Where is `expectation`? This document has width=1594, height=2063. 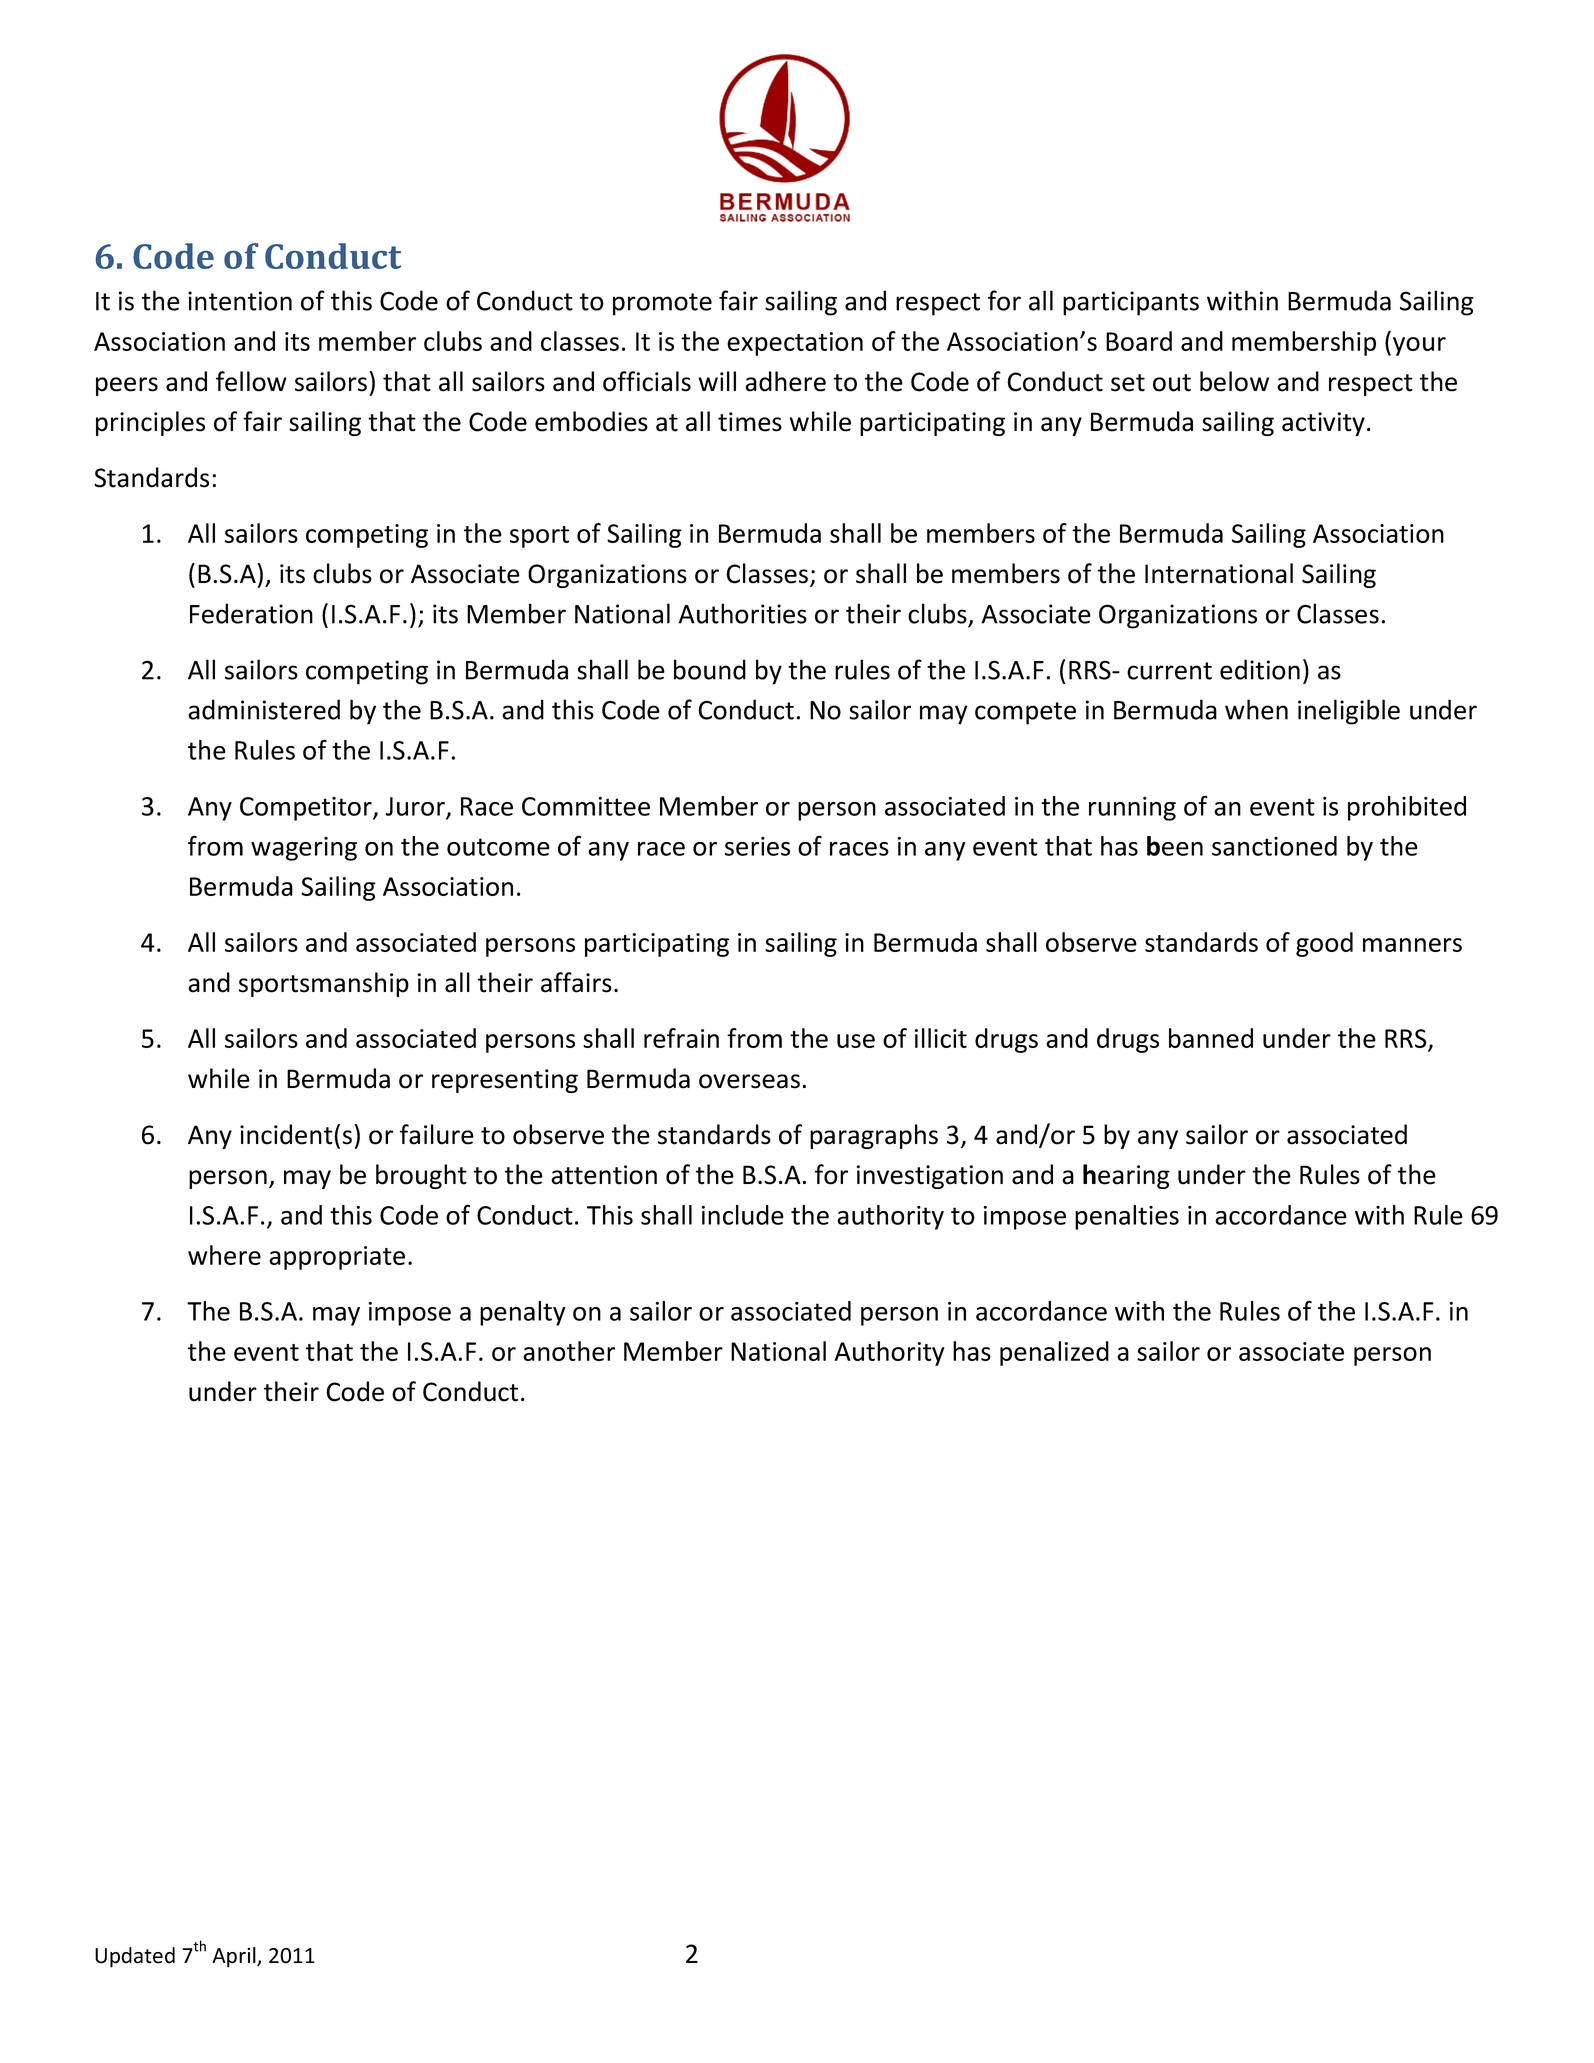
expectation is located at coordinates (795, 344).
